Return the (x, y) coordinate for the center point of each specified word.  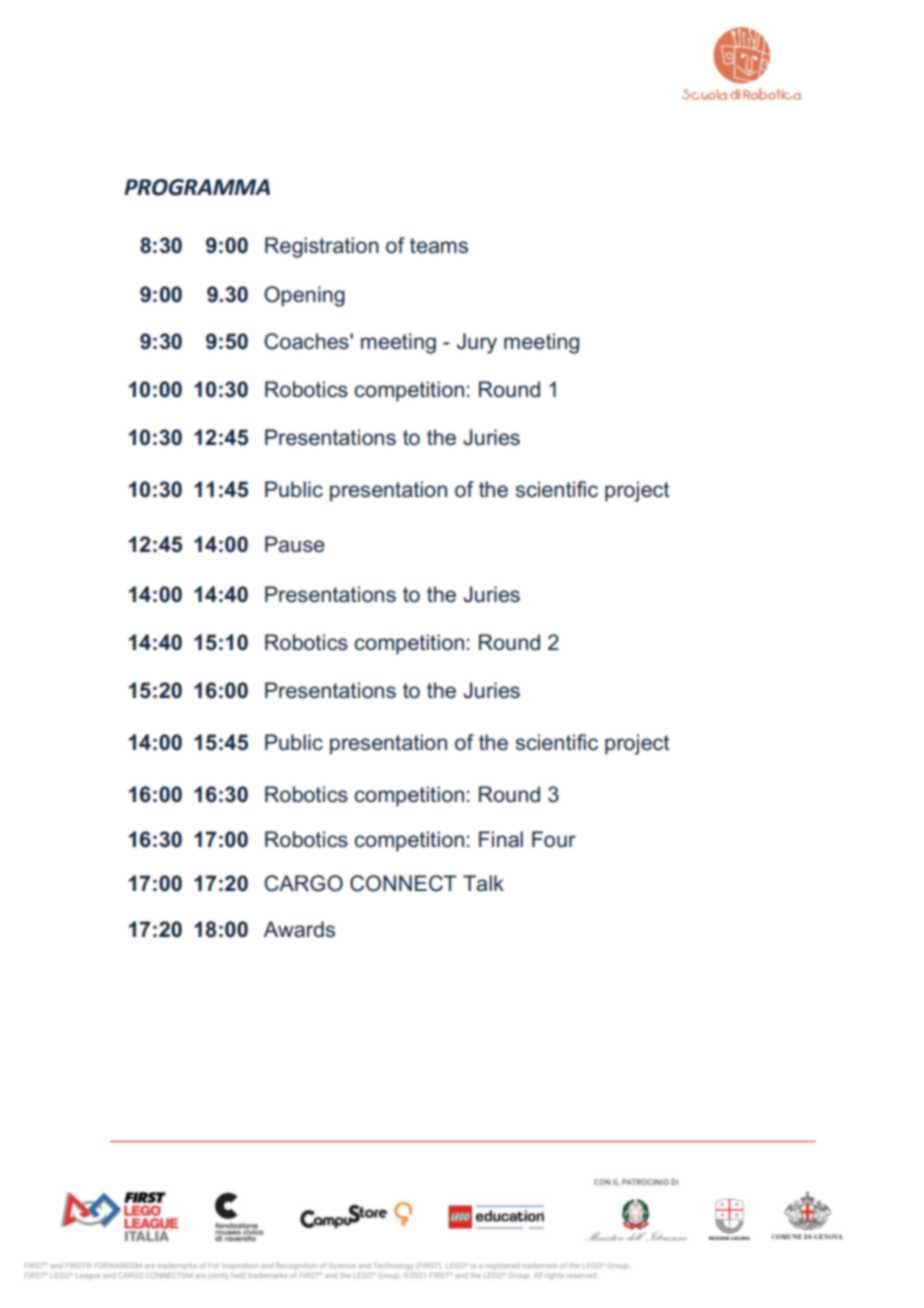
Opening (304, 296)
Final (501, 839)
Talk (483, 883)
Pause (294, 544)
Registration (322, 247)
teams (439, 246)
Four (554, 839)
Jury (477, 343)
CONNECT (403, 883)
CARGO (303, 883)
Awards (299, 929)
